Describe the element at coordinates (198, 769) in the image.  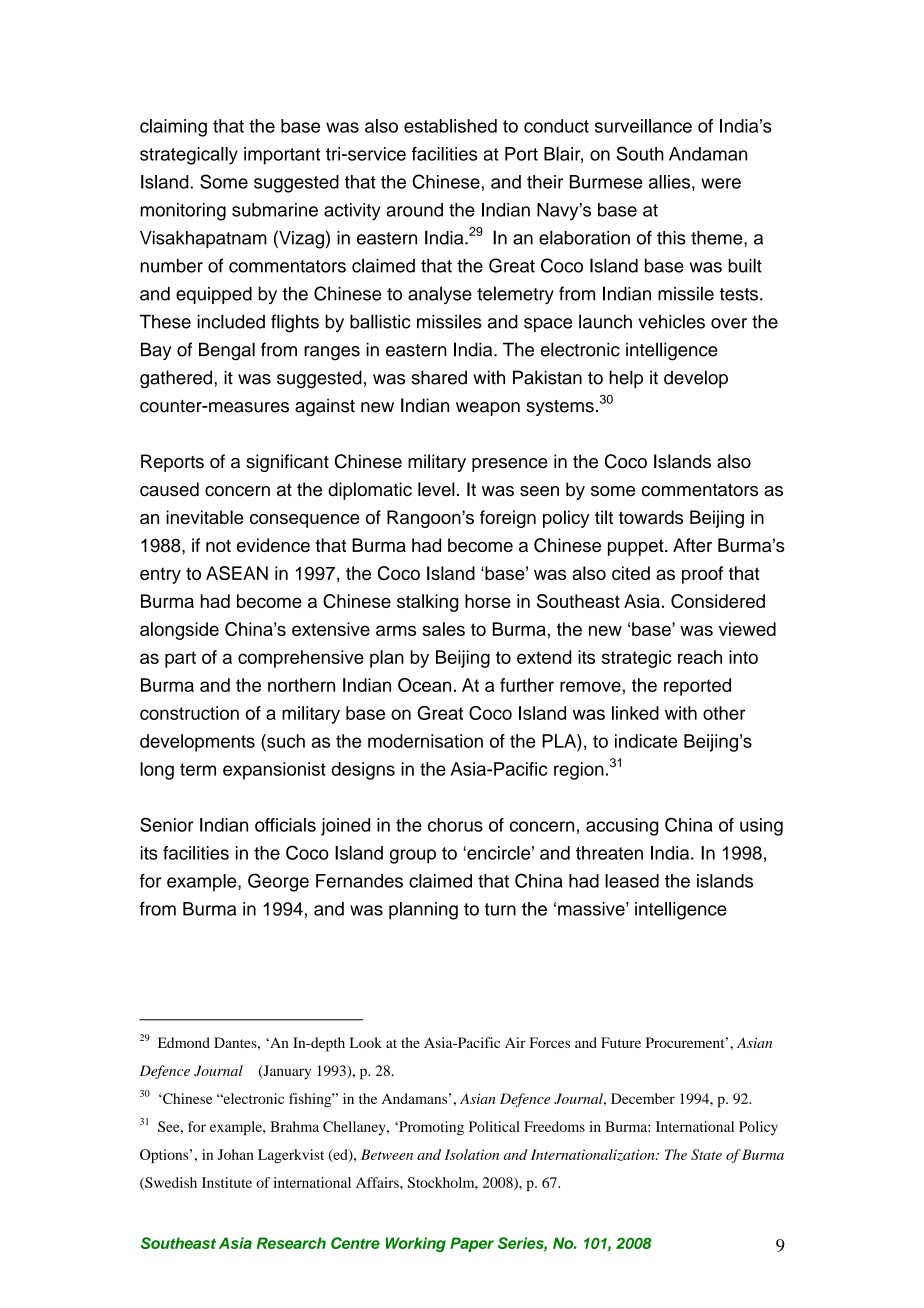
I see `term` at that location.
